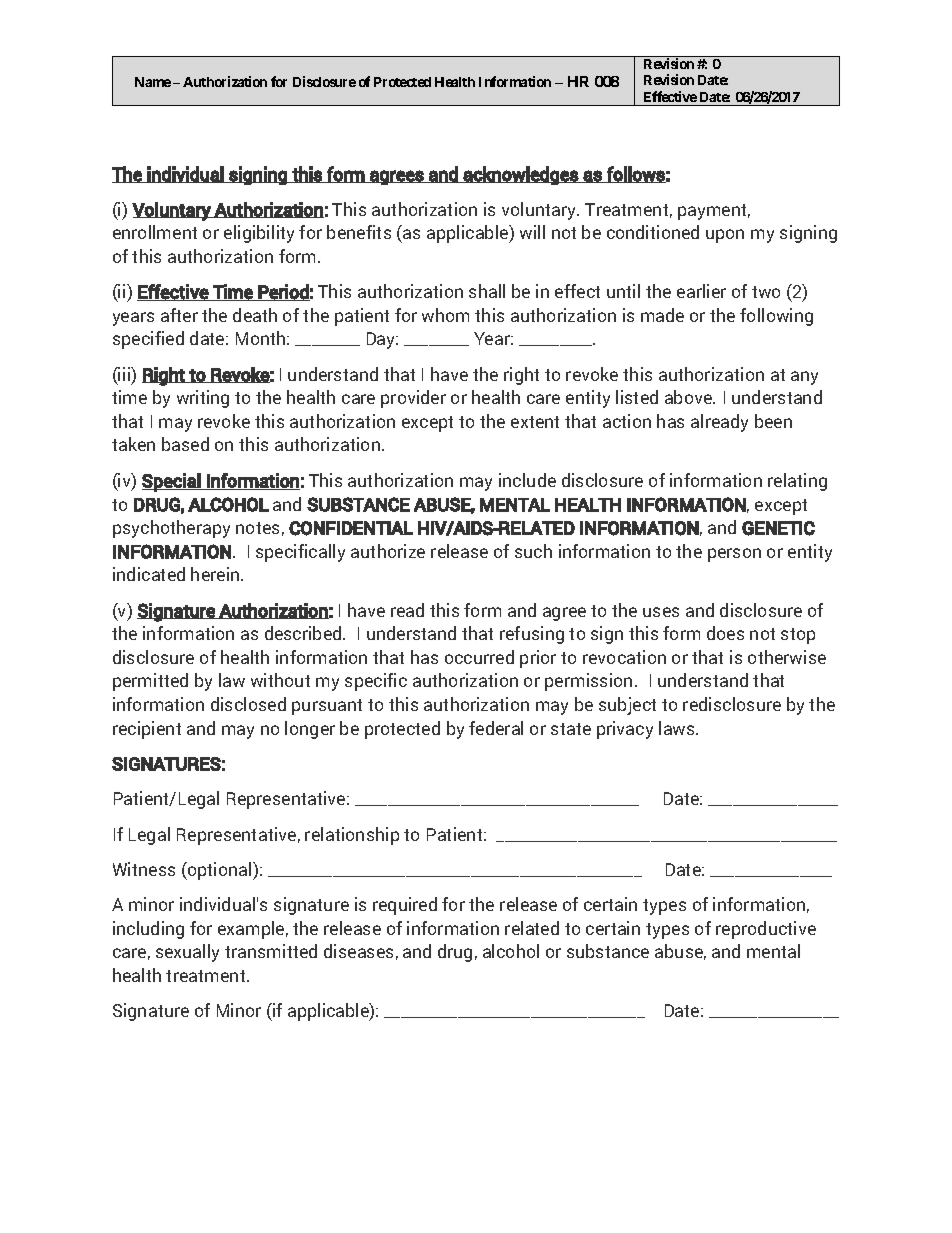 The width and height of the screenshot is (952, 1233). I want to click on include, so click(527, 480).
